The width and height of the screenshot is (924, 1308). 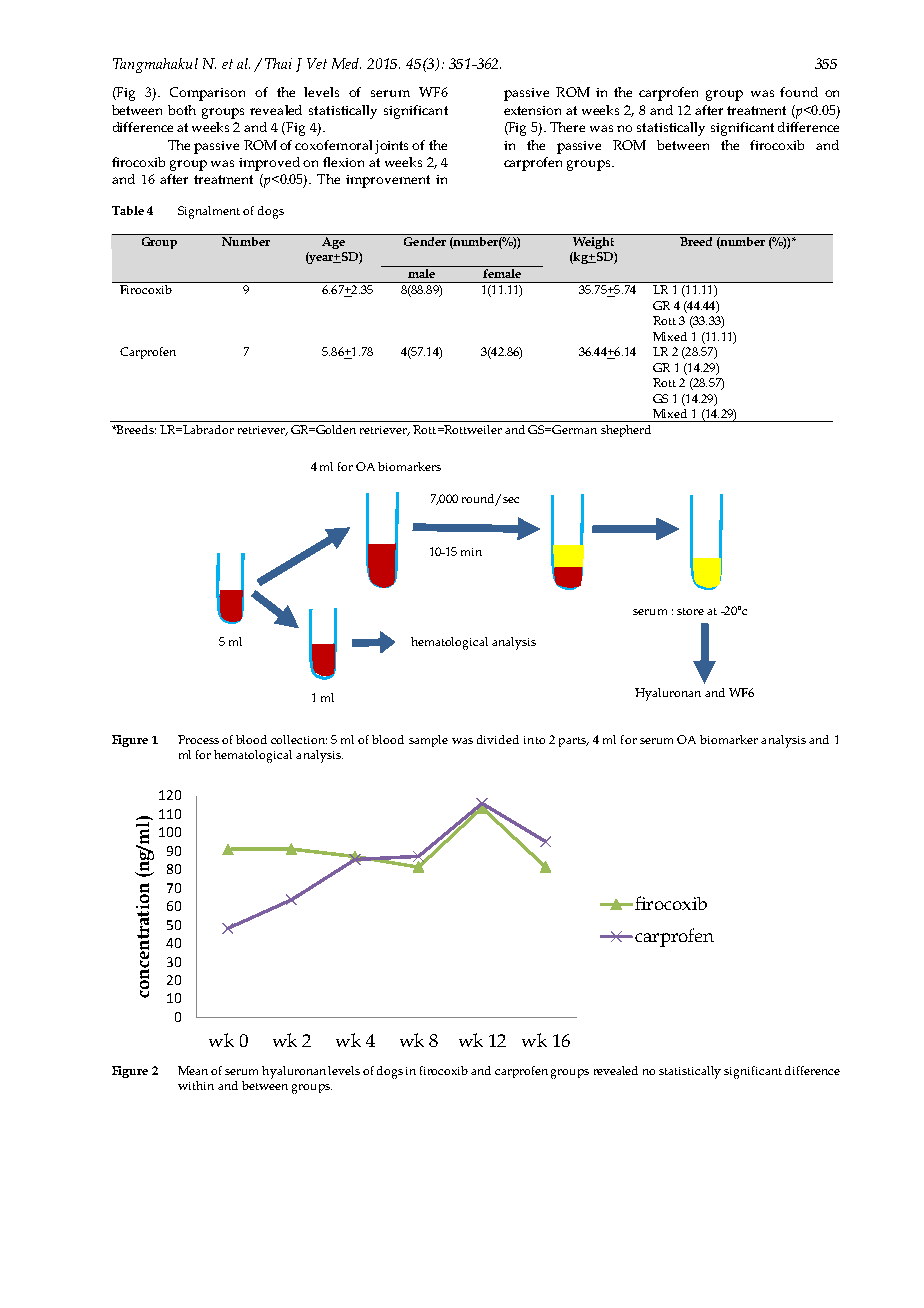 What do you see at coordinates (198, 739) in the screenshot?
I see `Process` at bounding box center [198, 739].
